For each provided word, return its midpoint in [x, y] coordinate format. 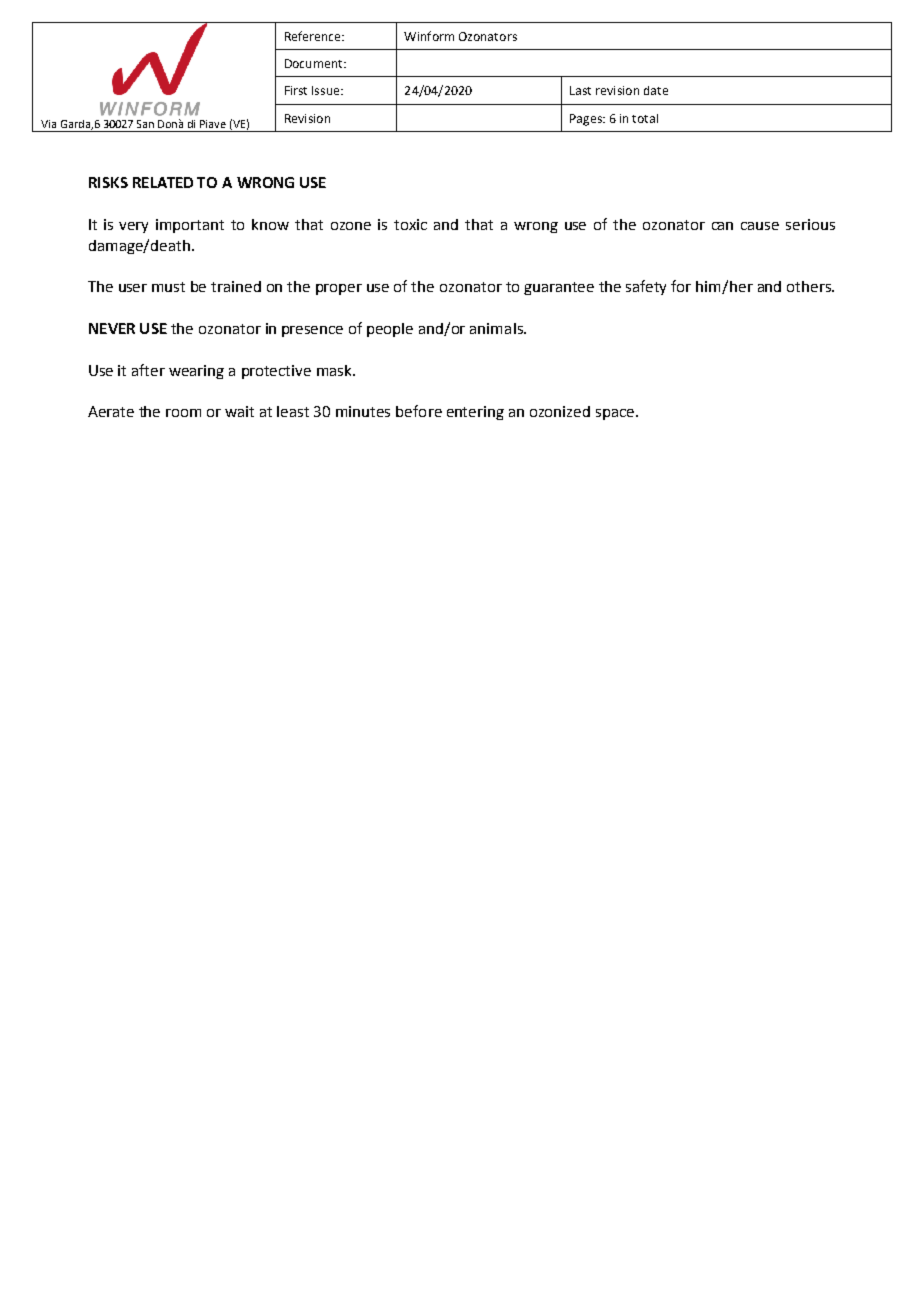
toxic [410, 224]
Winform [429, 36]
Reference [314, 36]
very [133, 227]
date [656, 90]
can [722, 226]
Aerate [111, 411]
